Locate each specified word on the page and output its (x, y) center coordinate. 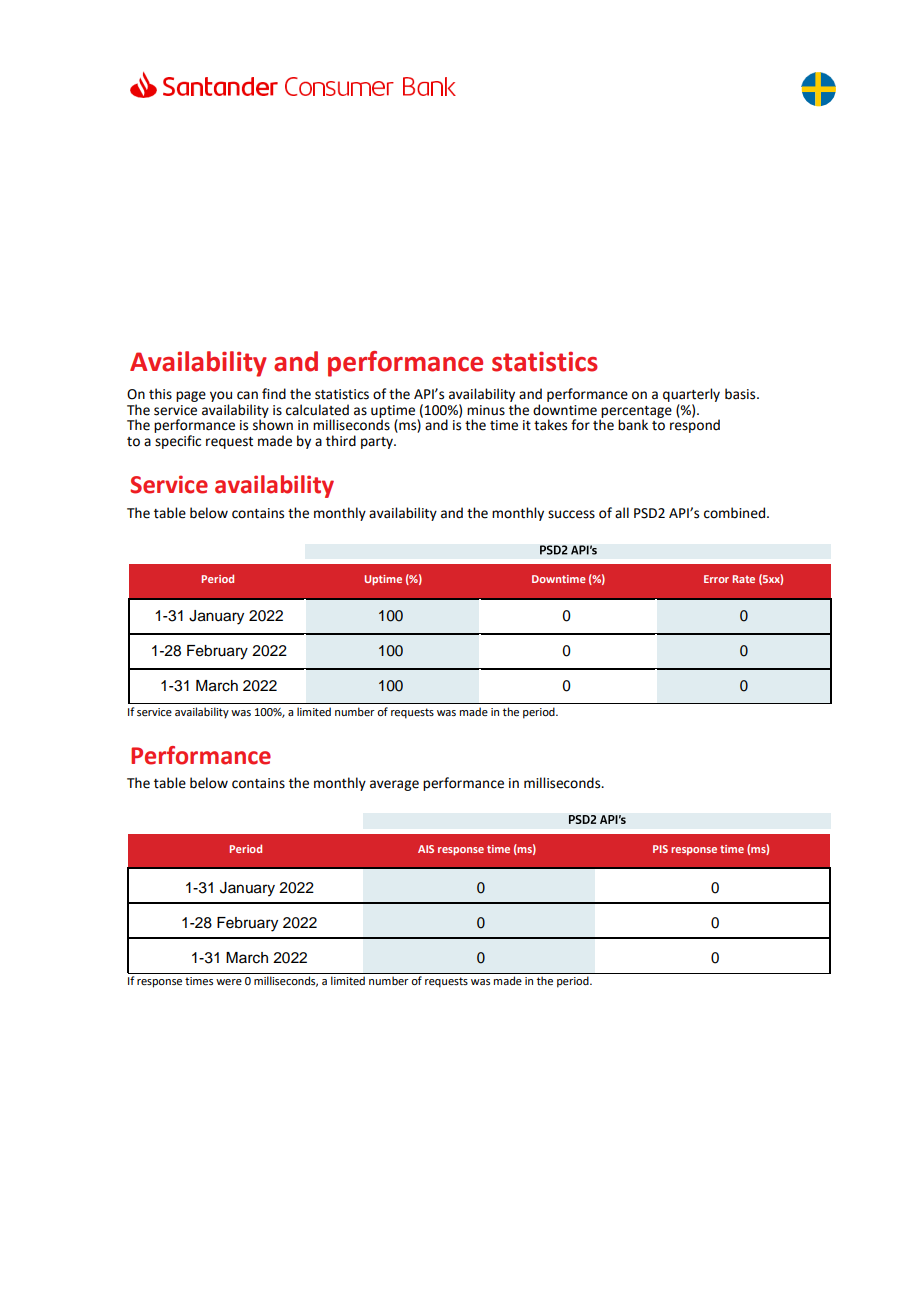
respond (695, 425)
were (229, 982)
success (571, 514)
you (221, 396)
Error (716, 579)
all (622, 512)
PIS (660, 849)
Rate (743, 579)
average (394, 785)
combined (736, 513)
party (378, 443)
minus (486, 410)
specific (178, 442)
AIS (426, 849)
